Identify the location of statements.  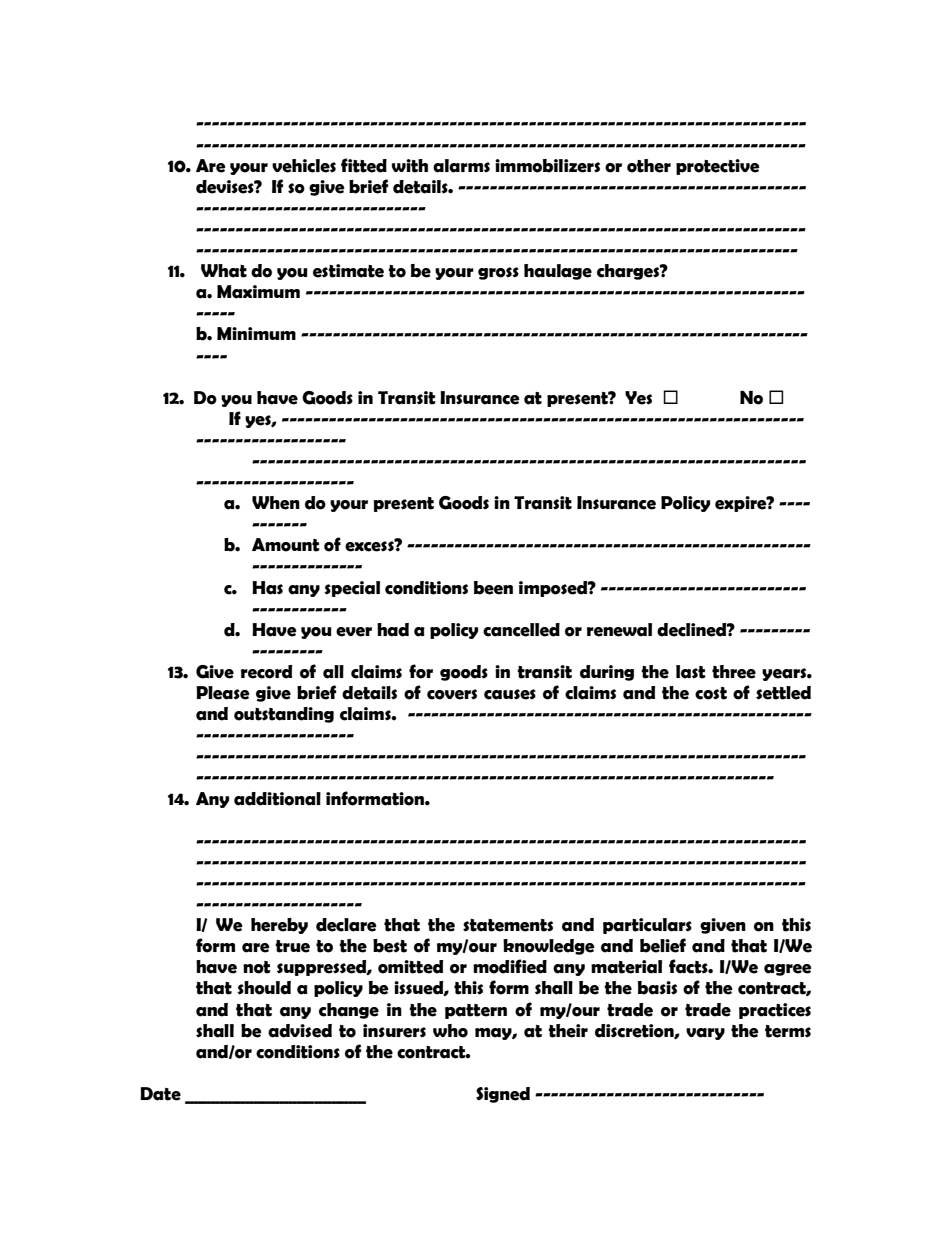
(508, 925).
